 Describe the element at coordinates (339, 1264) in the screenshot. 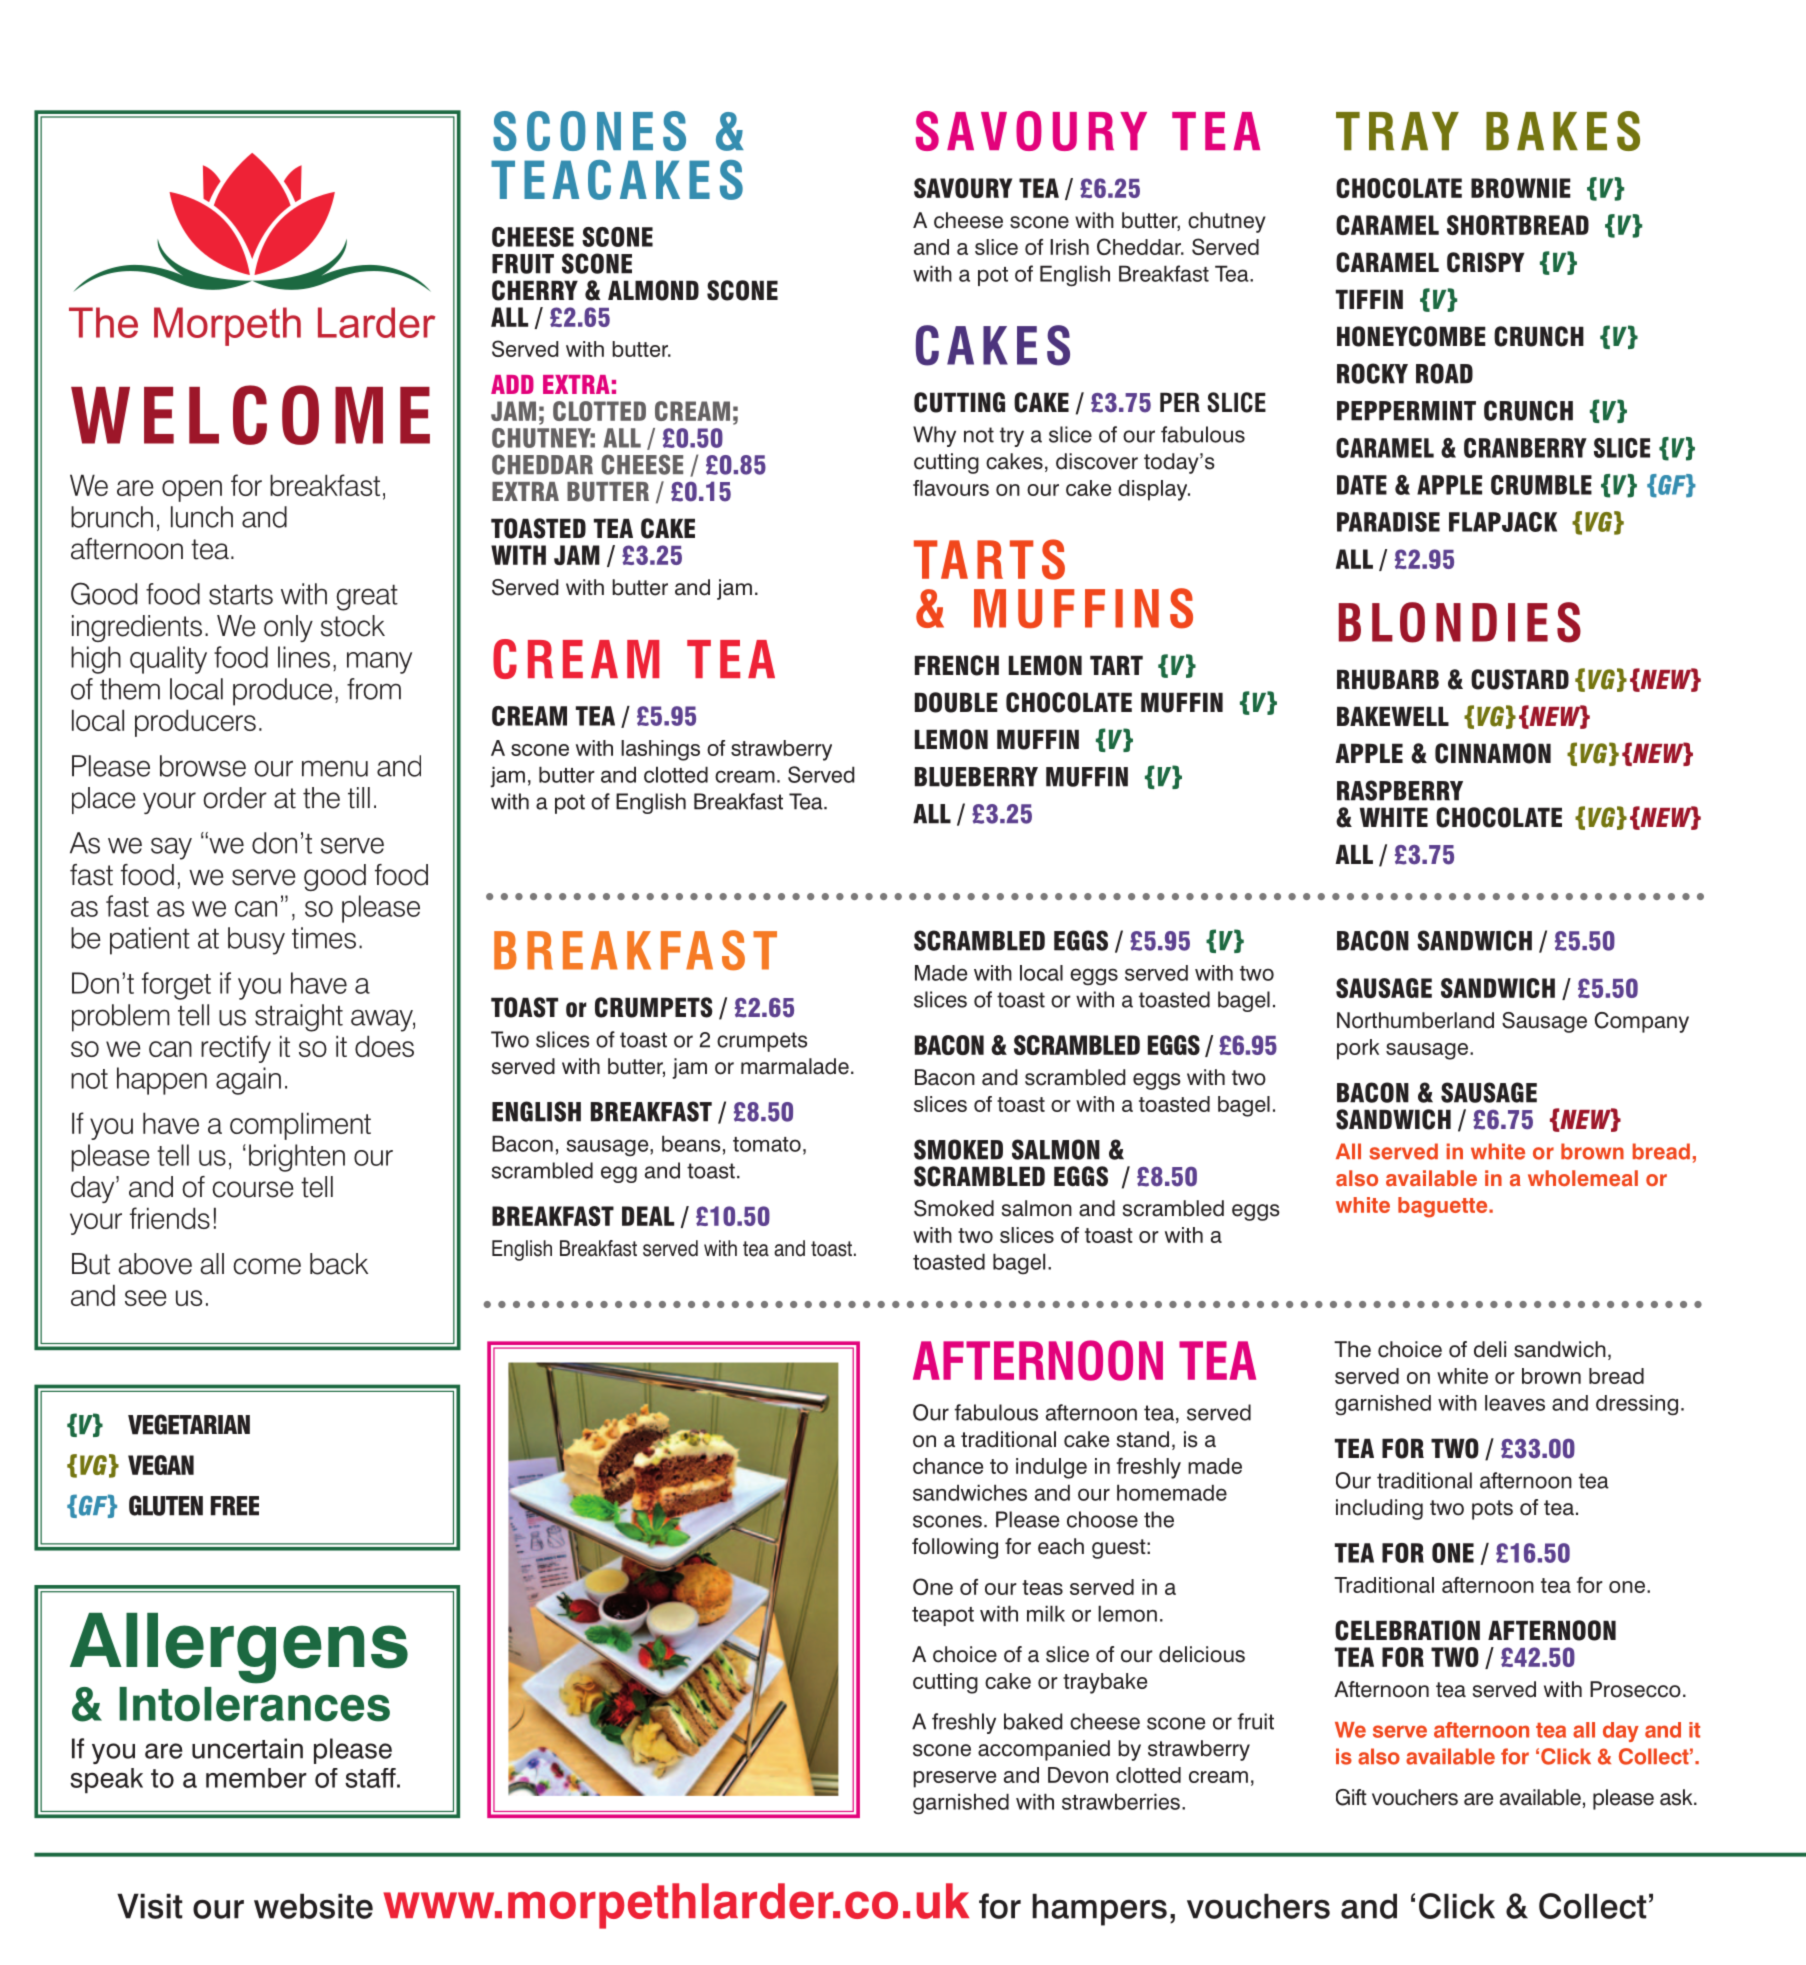

I see `back` at that location.
